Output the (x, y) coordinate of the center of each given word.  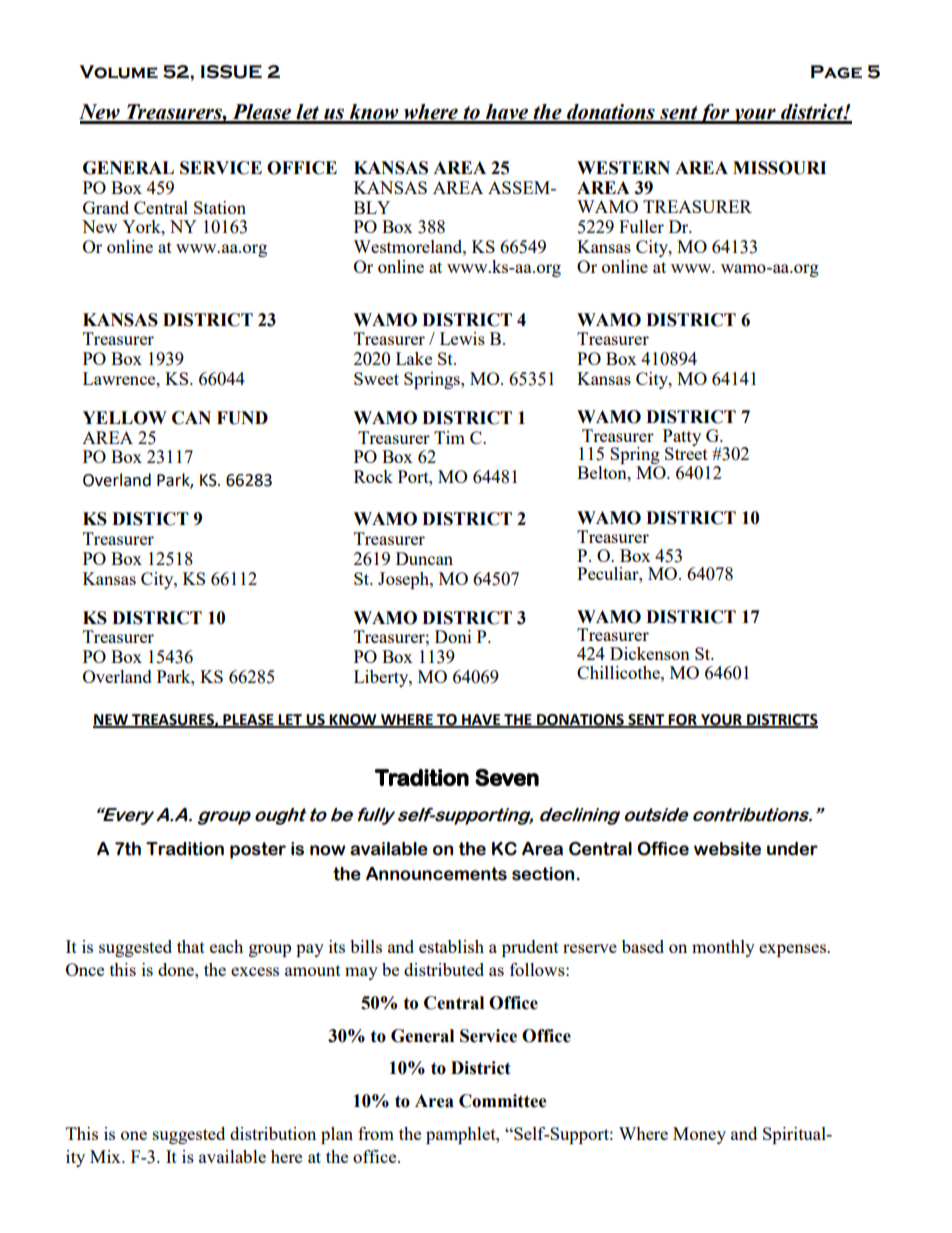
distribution (273, 1133)
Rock (373, 476)
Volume (119, 72)
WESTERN (623, 168)
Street (686, 452)
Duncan (424, 558)
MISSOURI (779, 168)
